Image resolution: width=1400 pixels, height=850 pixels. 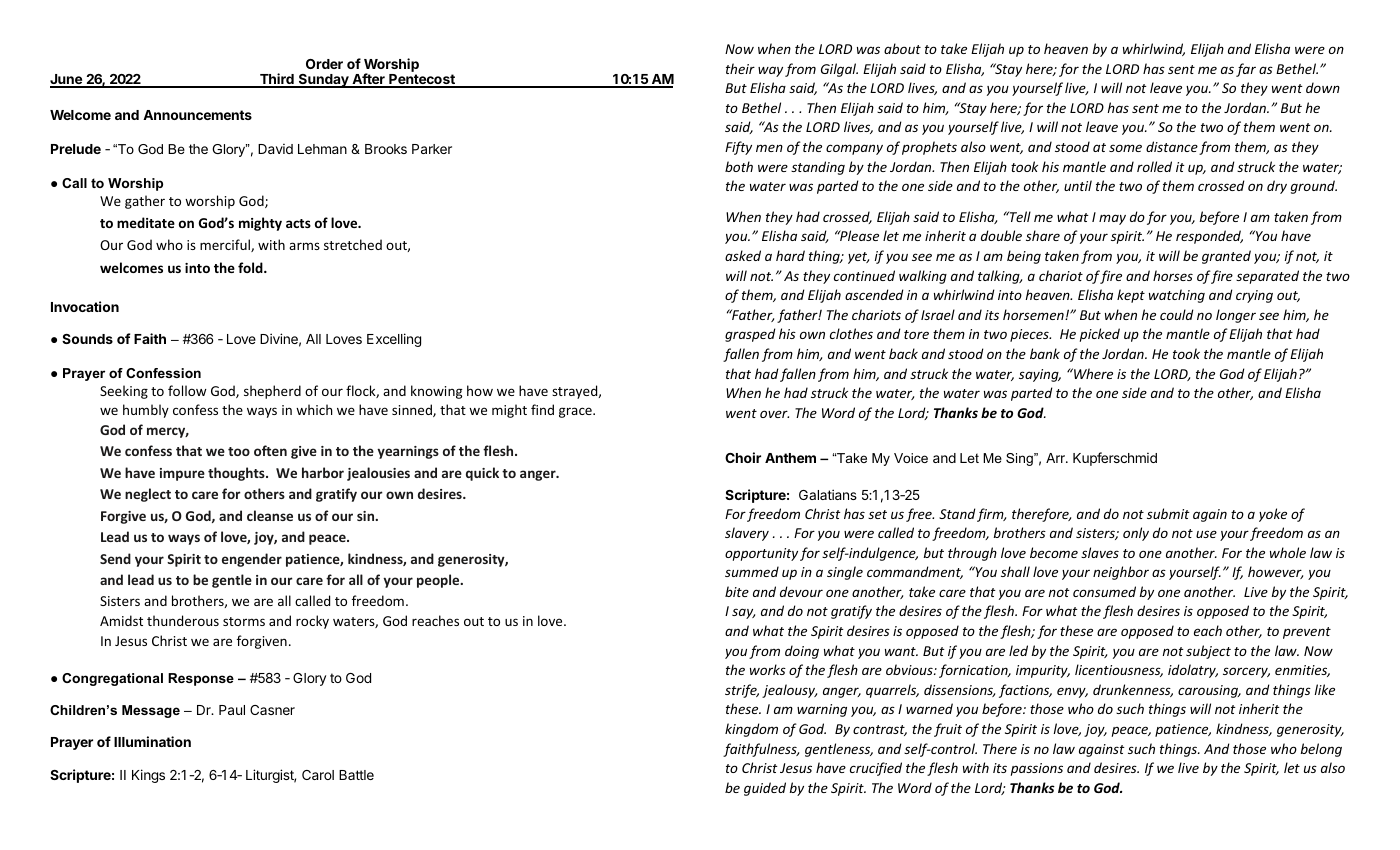 I want to click on guided, so click(x=765, y=789).
